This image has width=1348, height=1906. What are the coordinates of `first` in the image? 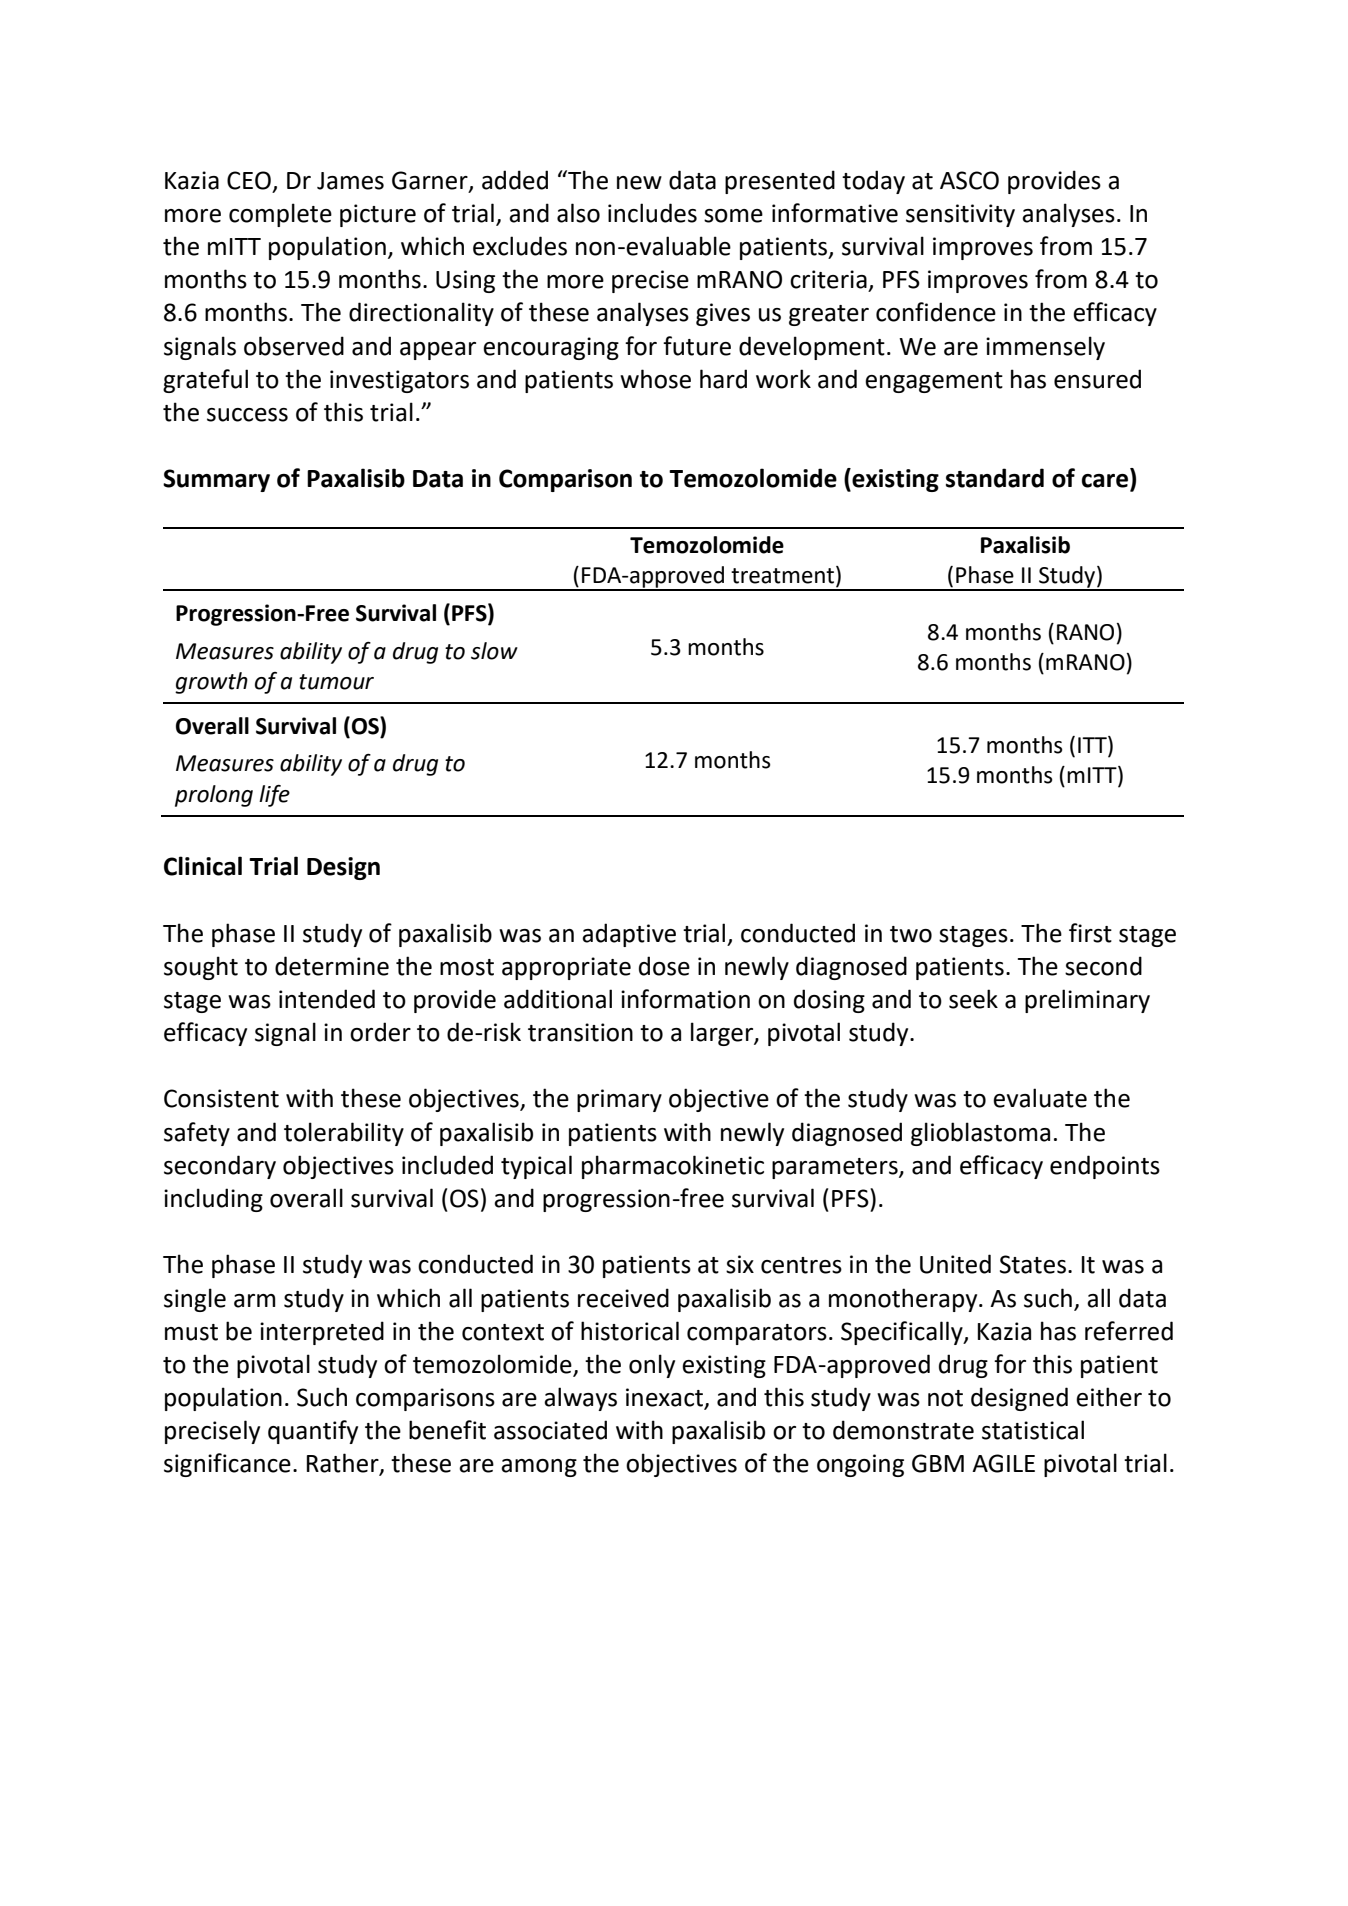 It's located at (1090, 933).
